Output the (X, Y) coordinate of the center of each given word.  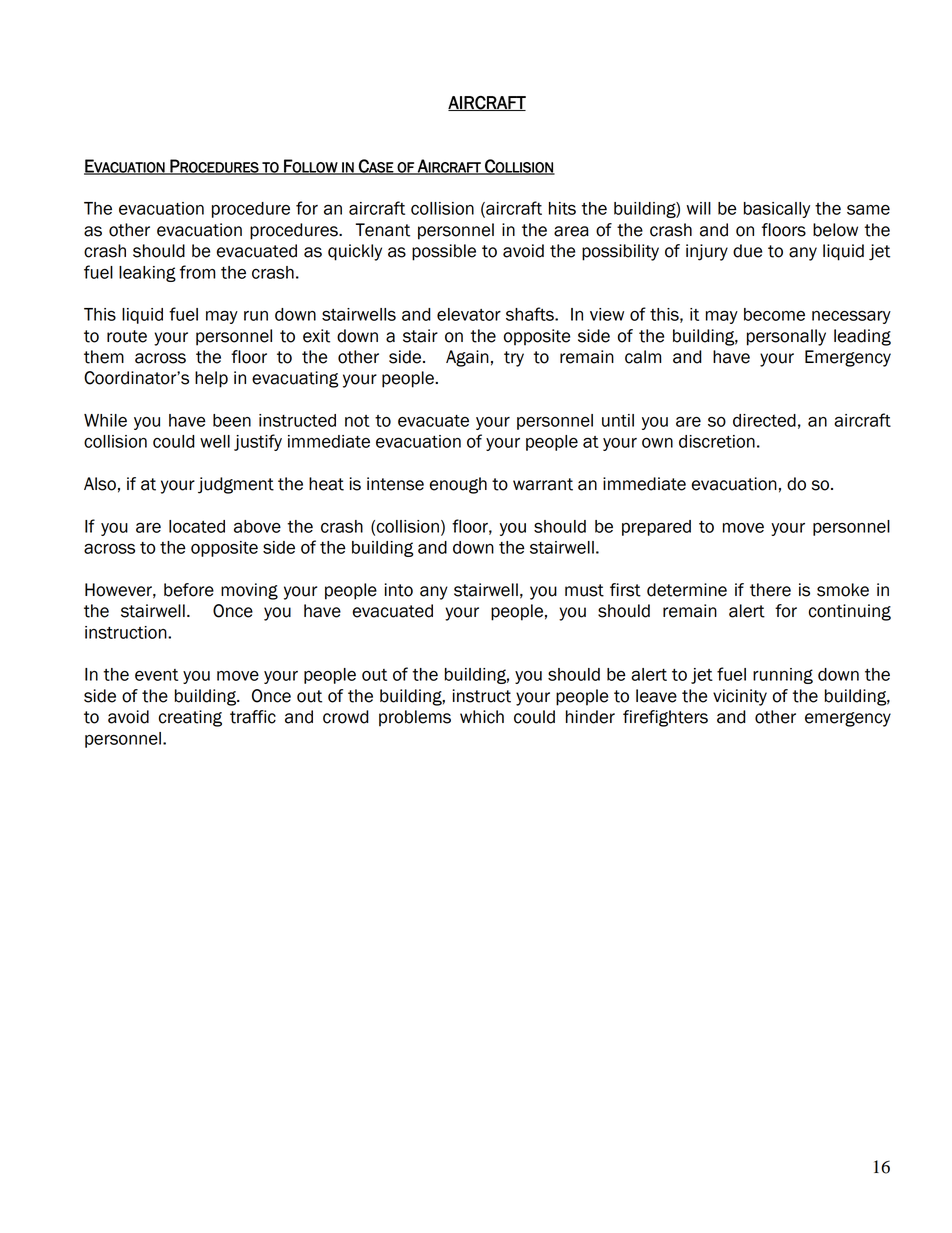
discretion (717, 441)
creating (190, 718)
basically (776, 210)
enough (458, 485)
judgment (236, 485)
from (197, 272)
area (571, 231)
